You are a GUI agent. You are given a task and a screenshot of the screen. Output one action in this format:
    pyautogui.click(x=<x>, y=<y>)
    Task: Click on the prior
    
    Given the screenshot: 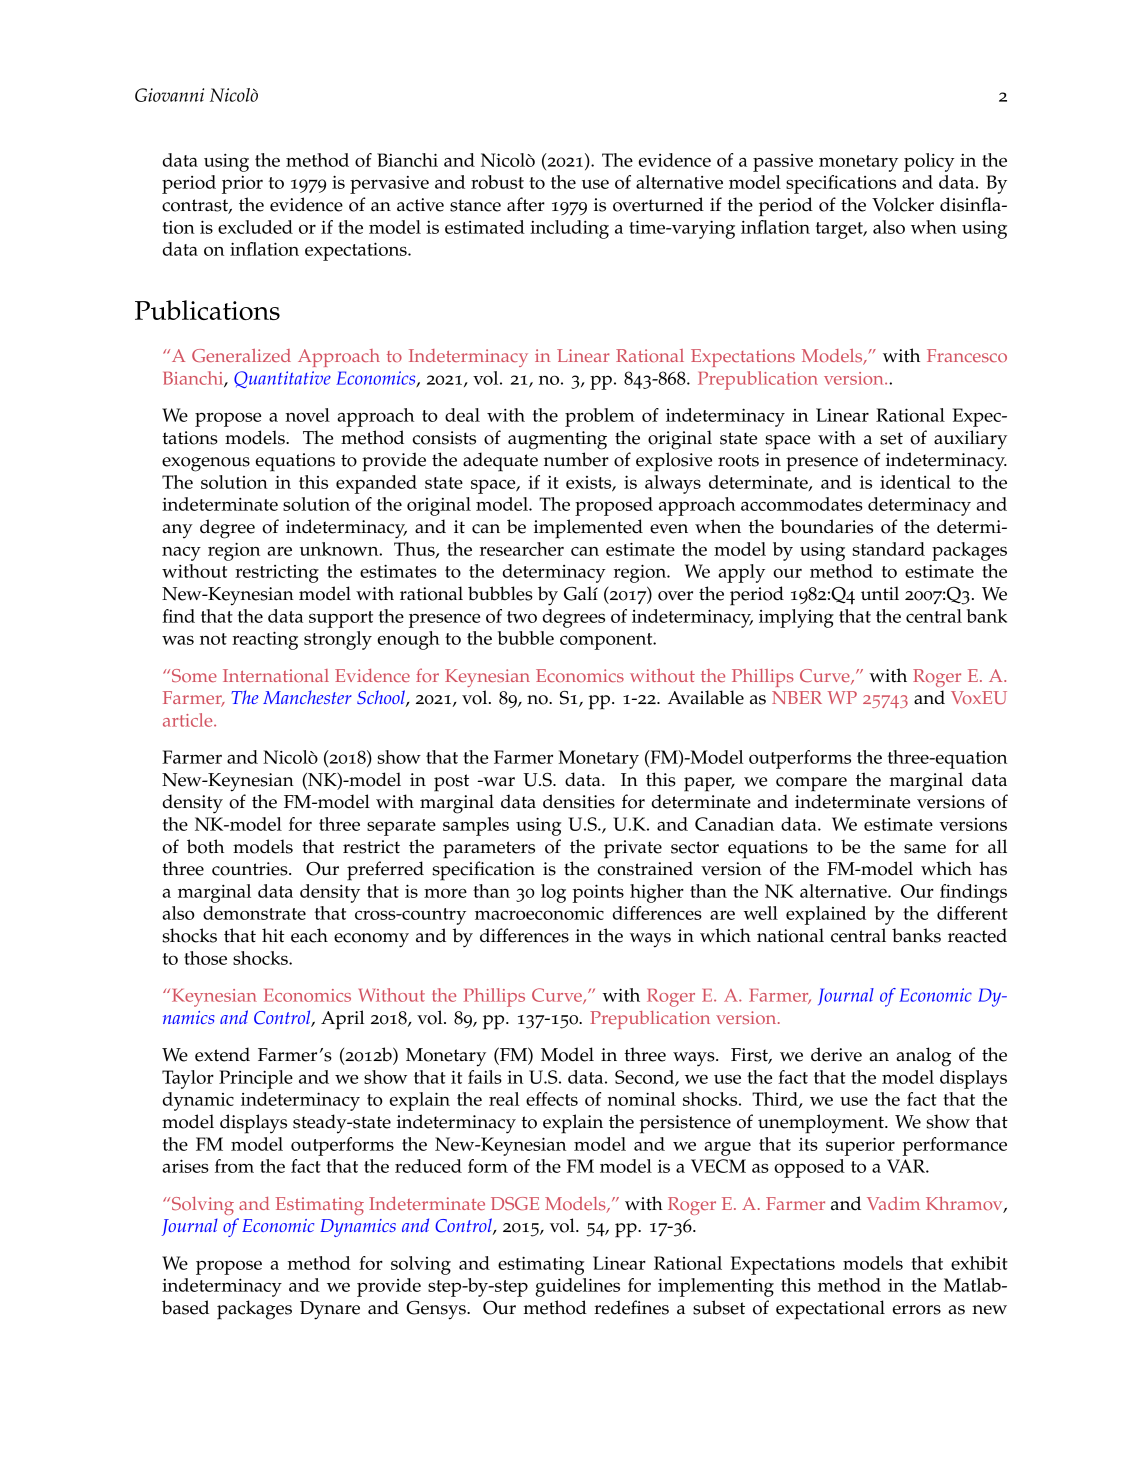 What is the action you would take?
    pyautogui.click(x=242, y=185)
